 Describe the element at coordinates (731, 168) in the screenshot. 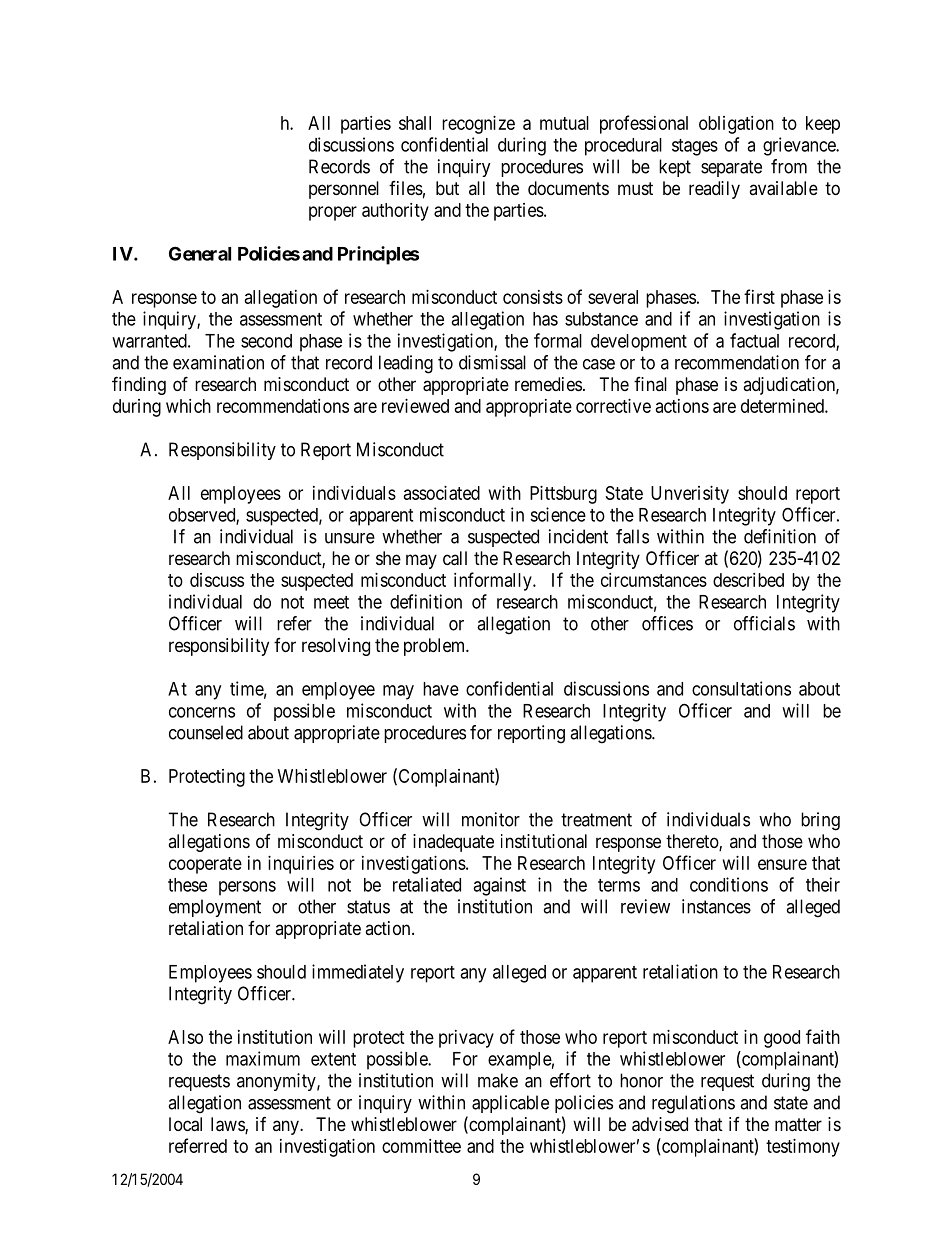

I see `separate` at that location.
